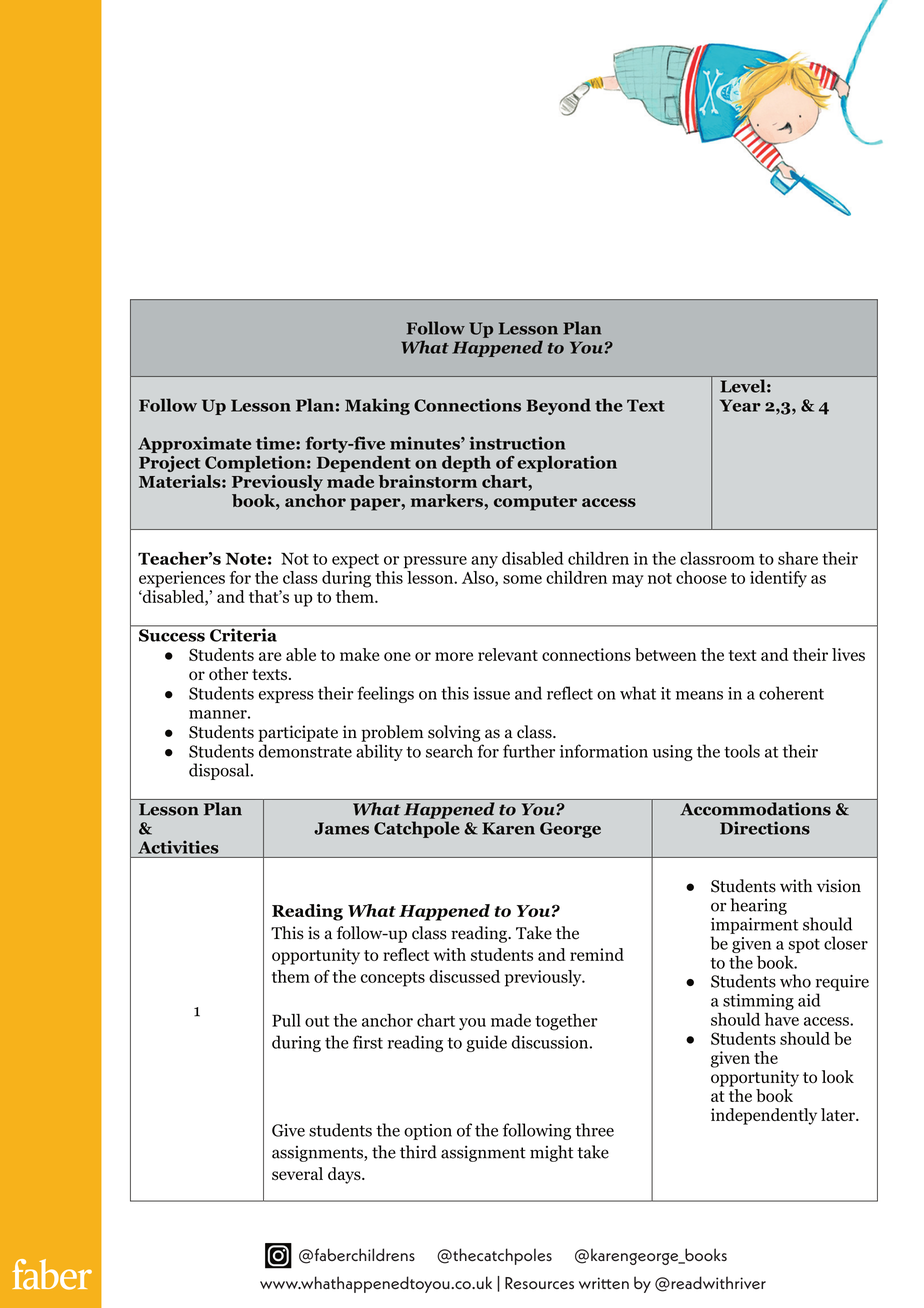  What do you see at coordinates (194, 444) in the screenshot?
I see `Approximate` at bounding box center [194, 444].
